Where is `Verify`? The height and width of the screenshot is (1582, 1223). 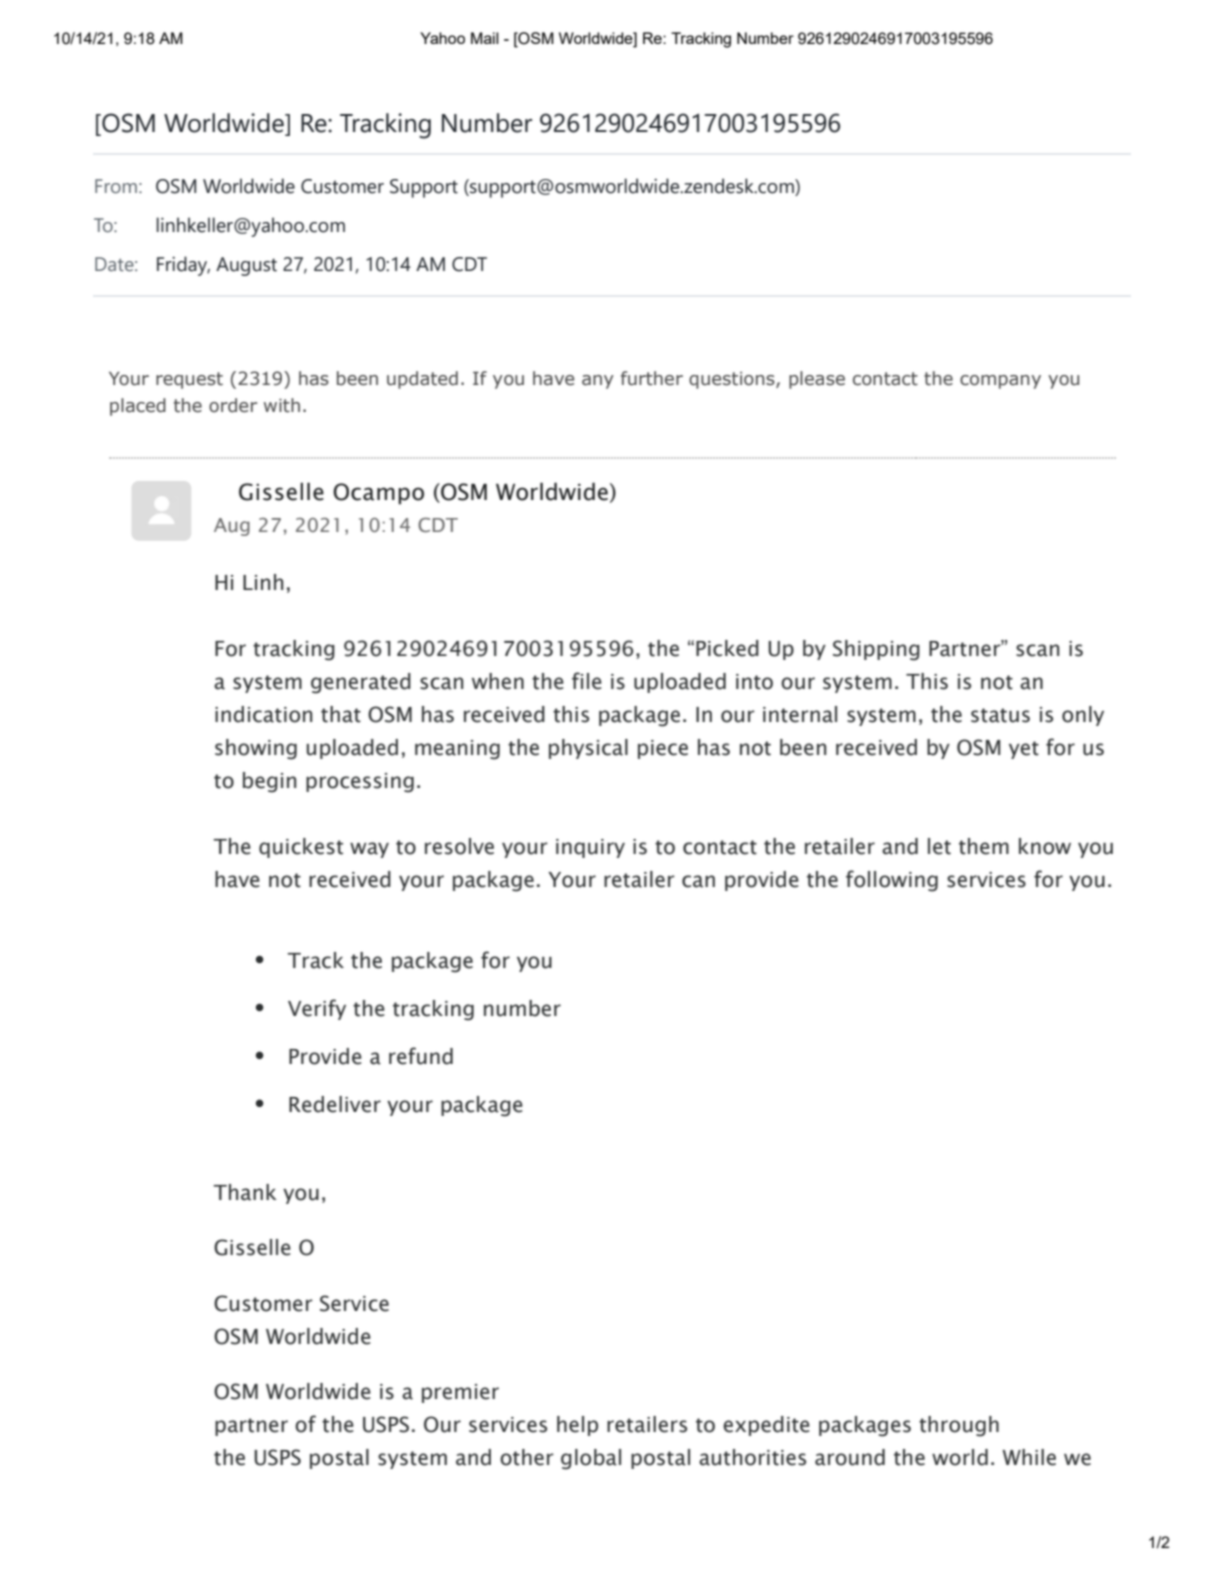
Verify is located at coordinates (317, 1009).
